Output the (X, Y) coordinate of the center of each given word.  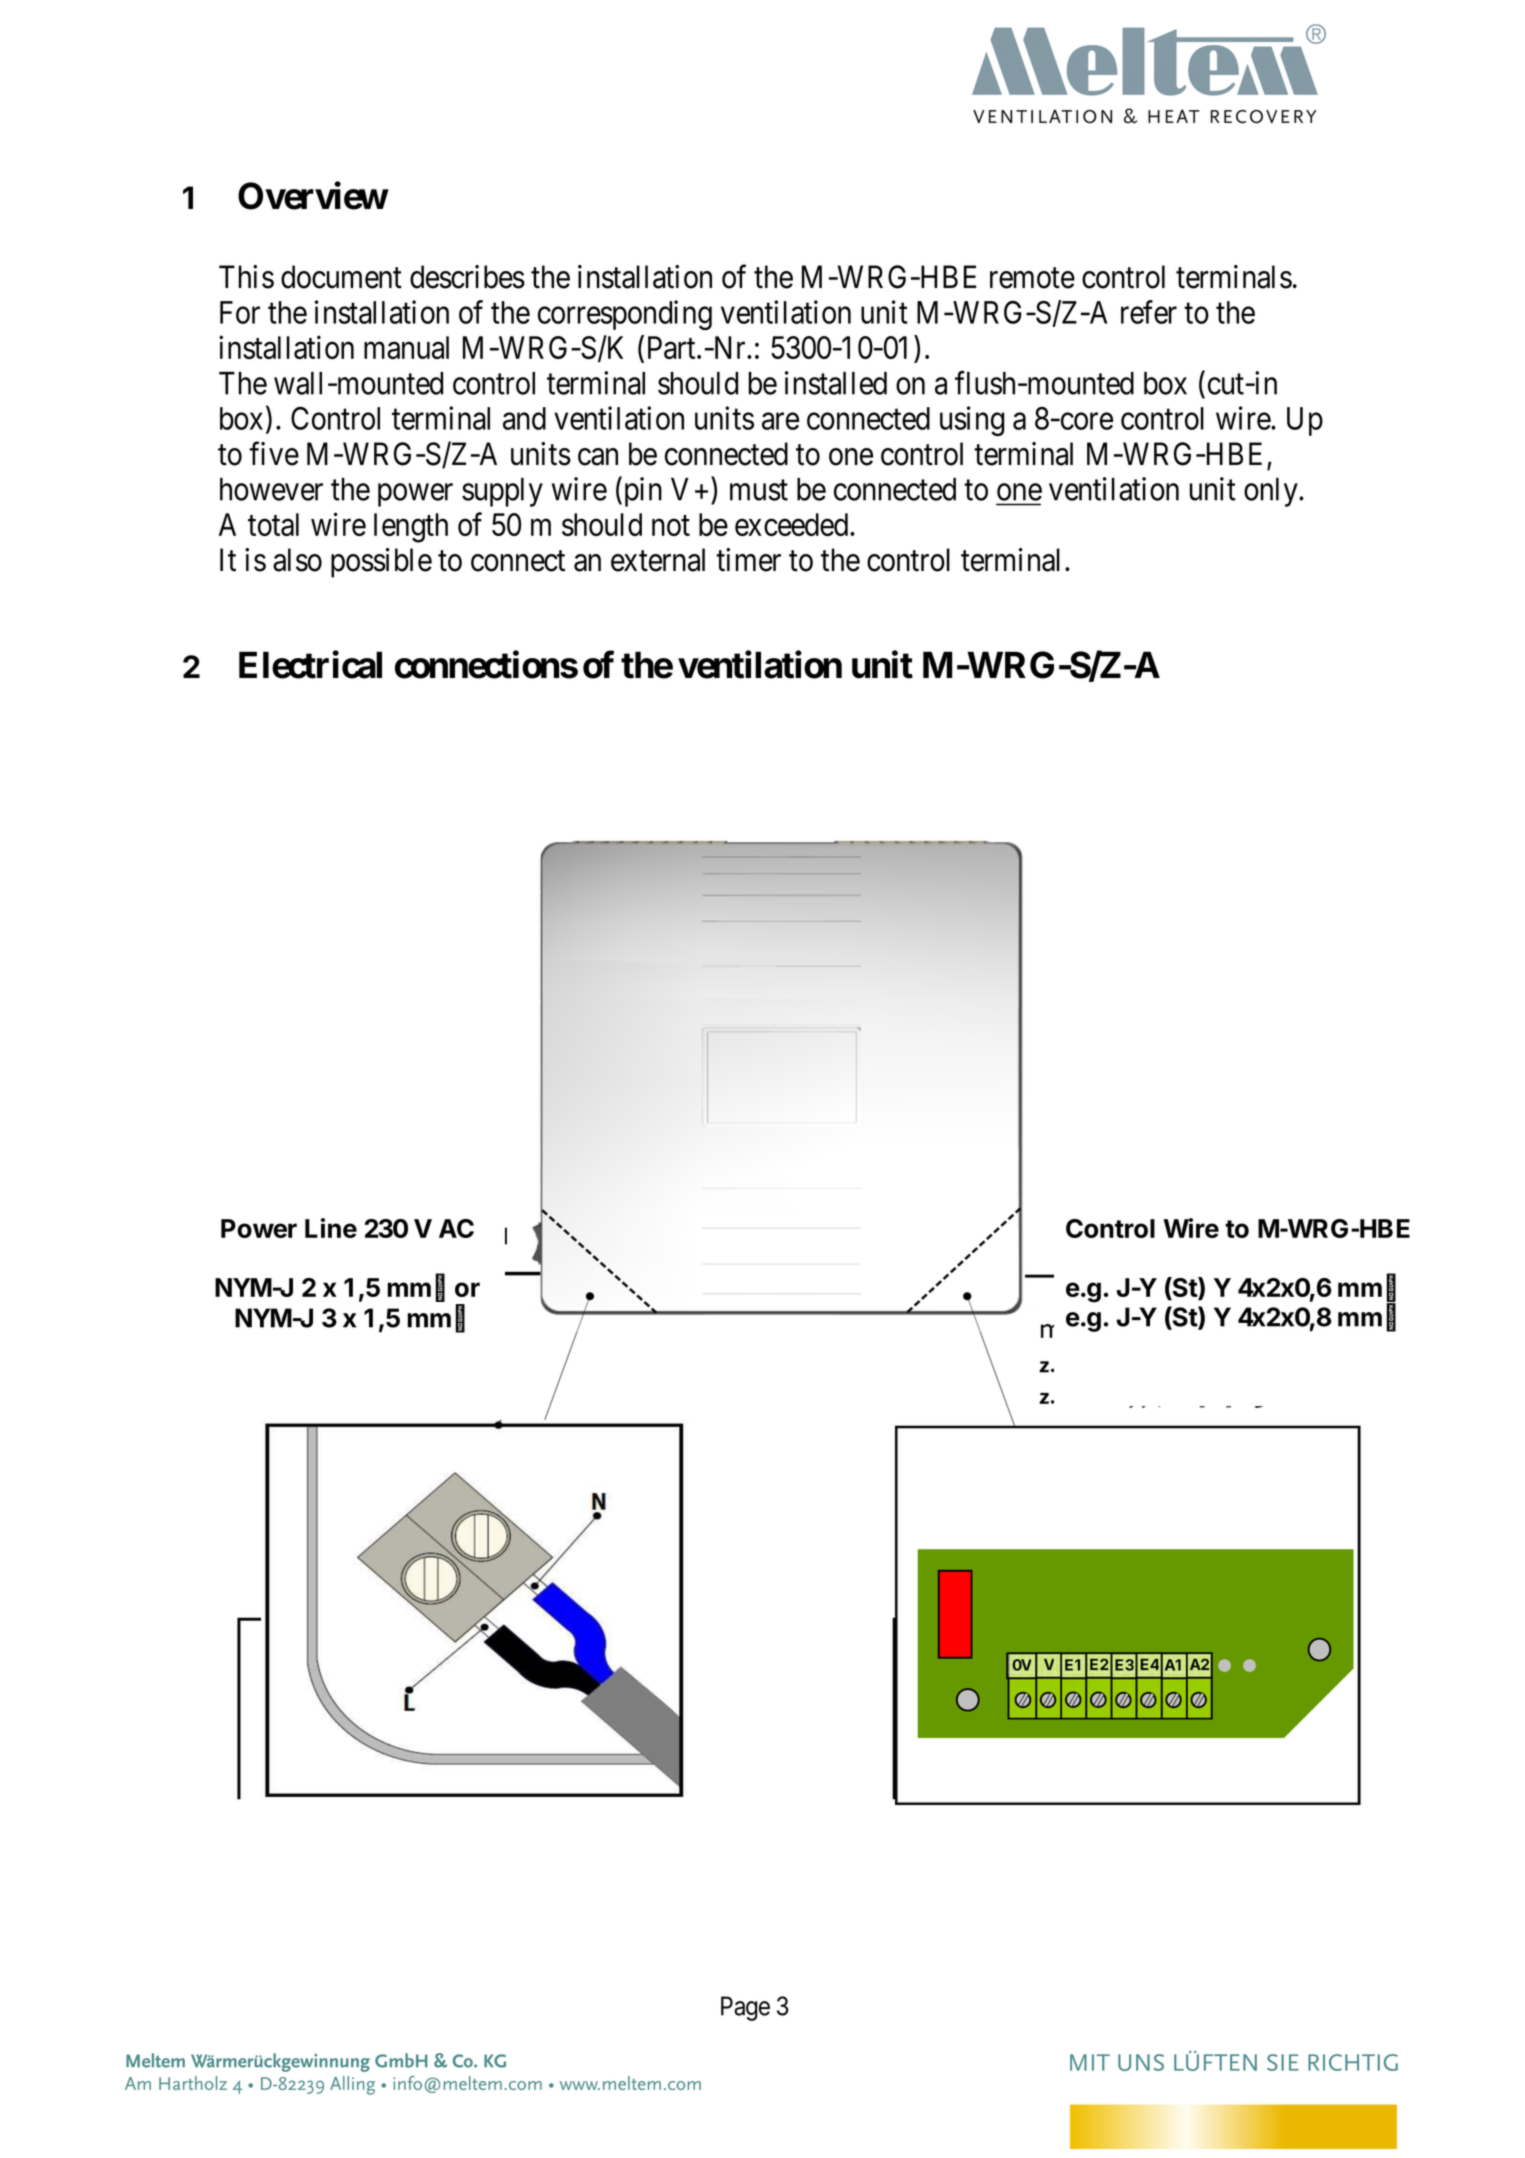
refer (1149, 312)
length (411, 528)
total (273, 524)
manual (406, 347)
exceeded (793, 524)
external (658, 560)
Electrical (310, 665)
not (671, 525)
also (297, 560)
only (1272, 492)
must (759, 490)
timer (748, 560)
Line (331, 1228)
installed (836, 383)
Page (745, 2008)
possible (381, 563)
